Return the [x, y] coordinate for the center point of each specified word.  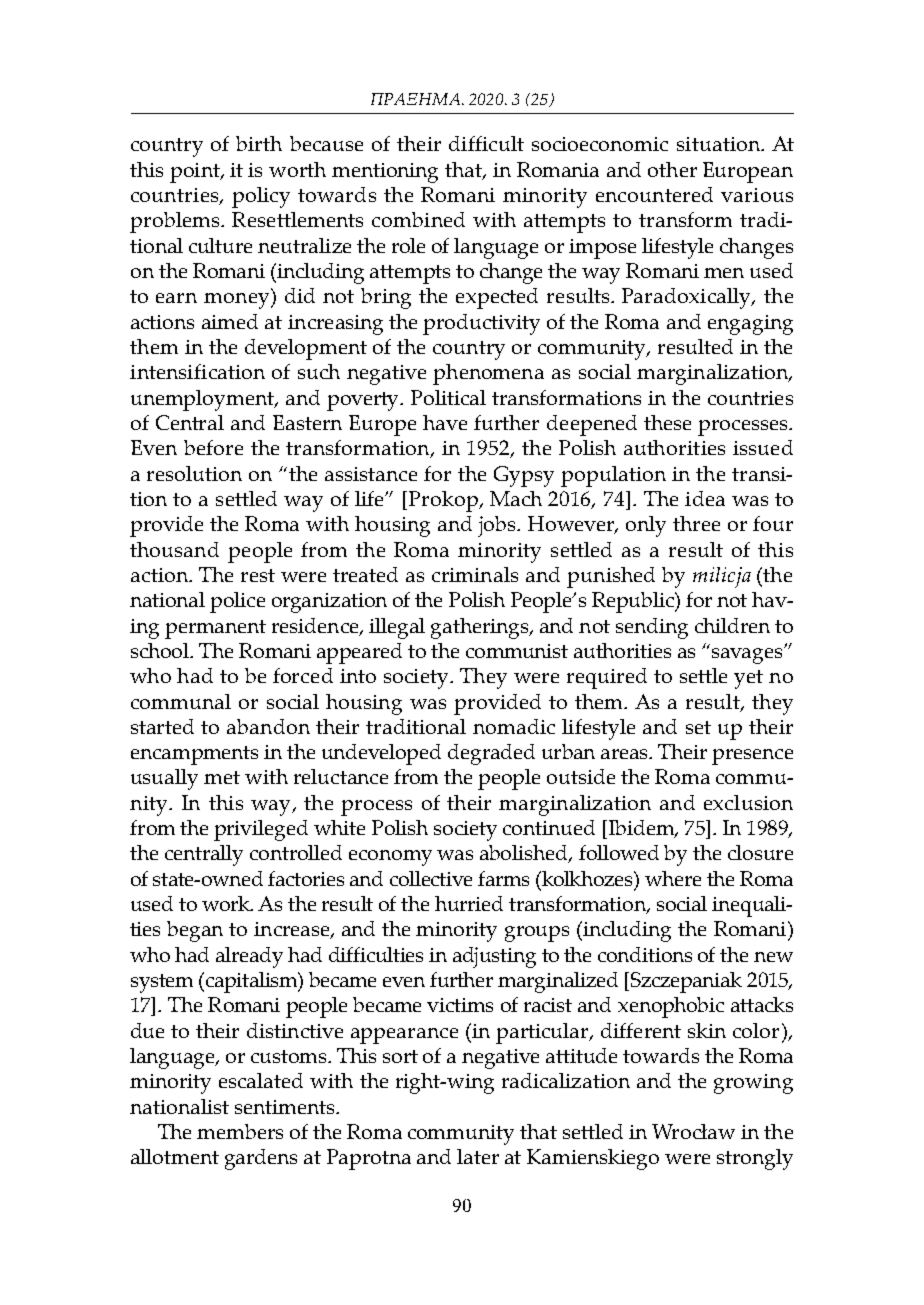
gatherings [481, 628]
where [673, 878]
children [732, 625]
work [227, 903]
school [161, 650]
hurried [469, 903]
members [240, 1131]
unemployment [204, 400]
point [196, 173]
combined [418, 219]
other [672, 169]
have [445, 422]
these [667, 422]
